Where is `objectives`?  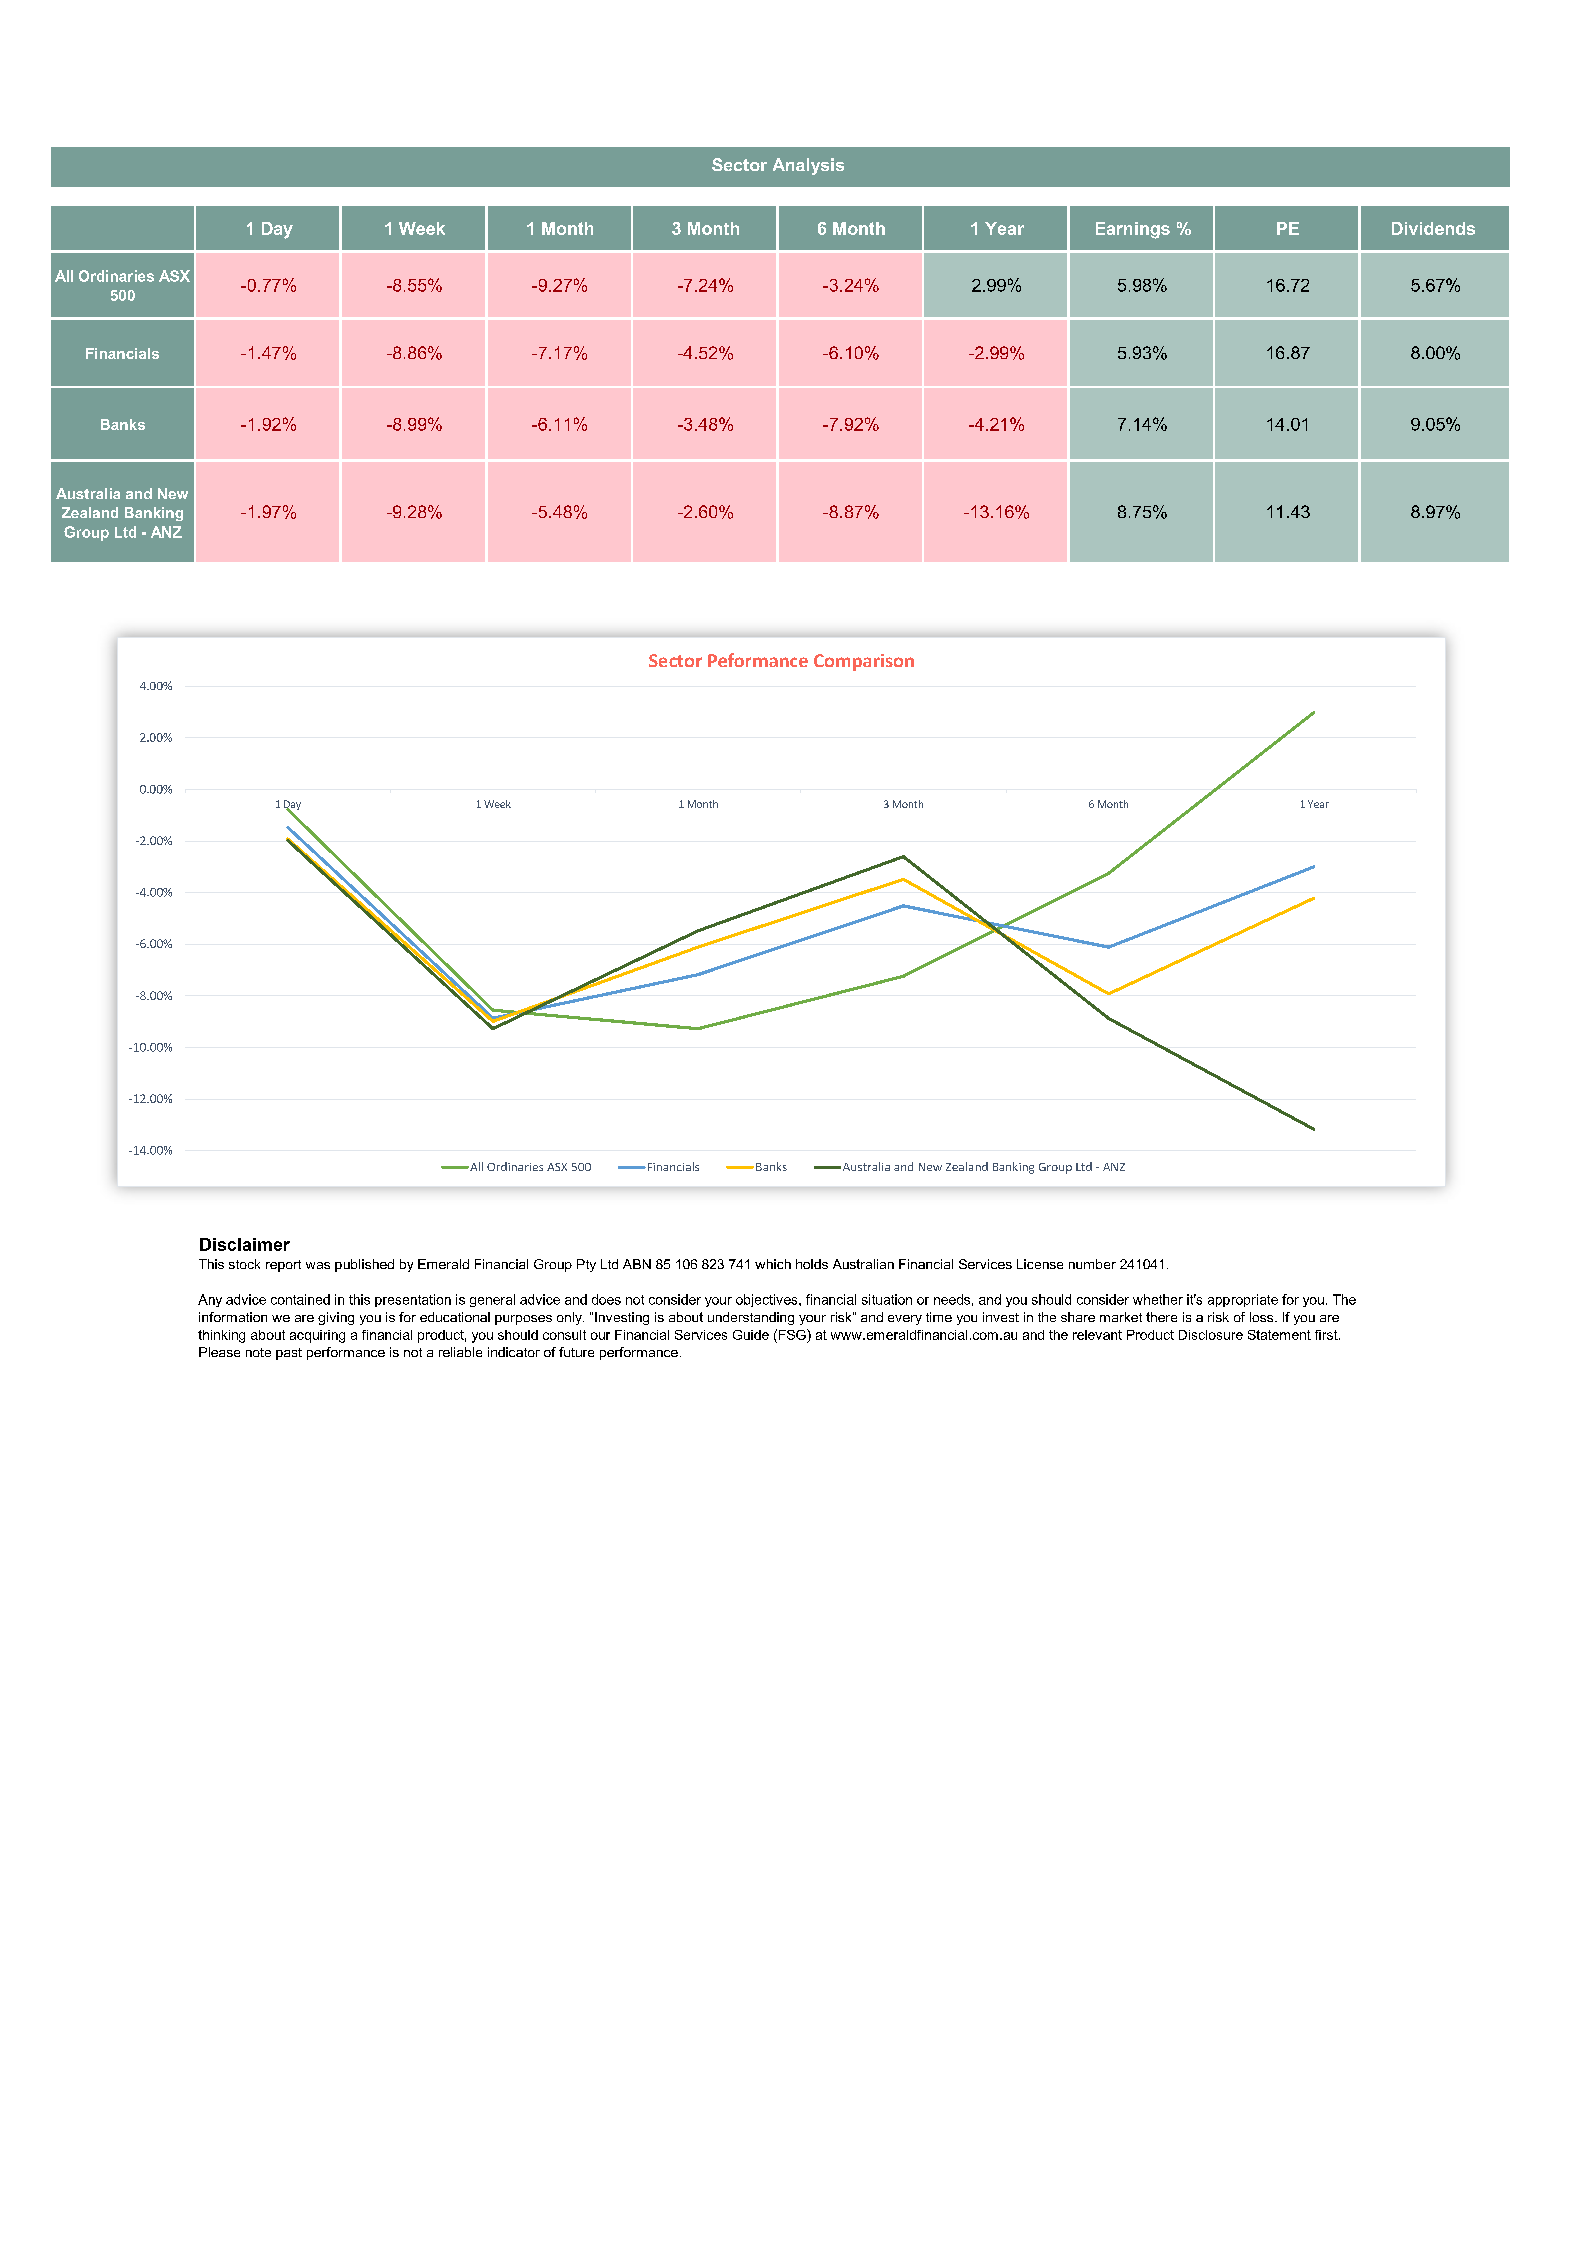 objectives is located at coordinates (768, 1300).
